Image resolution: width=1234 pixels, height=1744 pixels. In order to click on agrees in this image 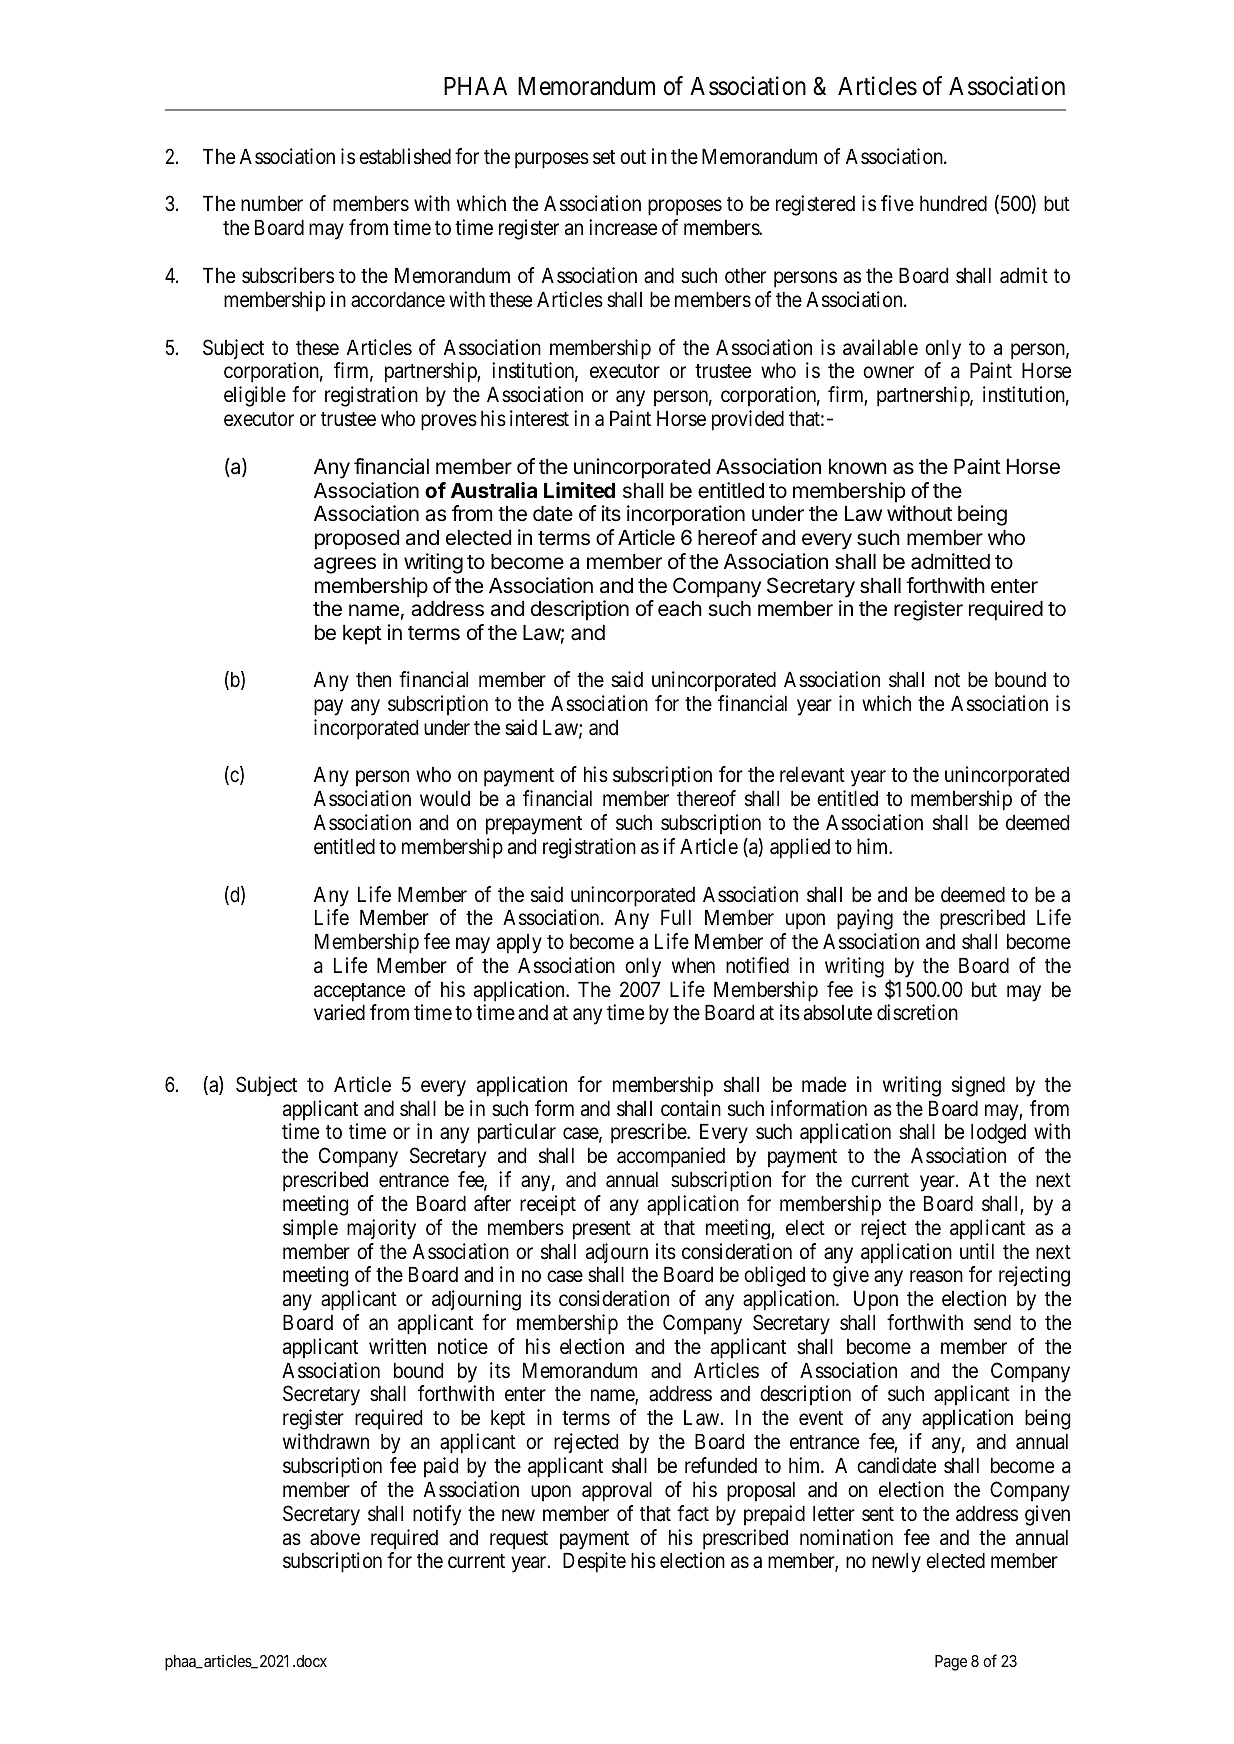, I will do `click(345, 565)`.
